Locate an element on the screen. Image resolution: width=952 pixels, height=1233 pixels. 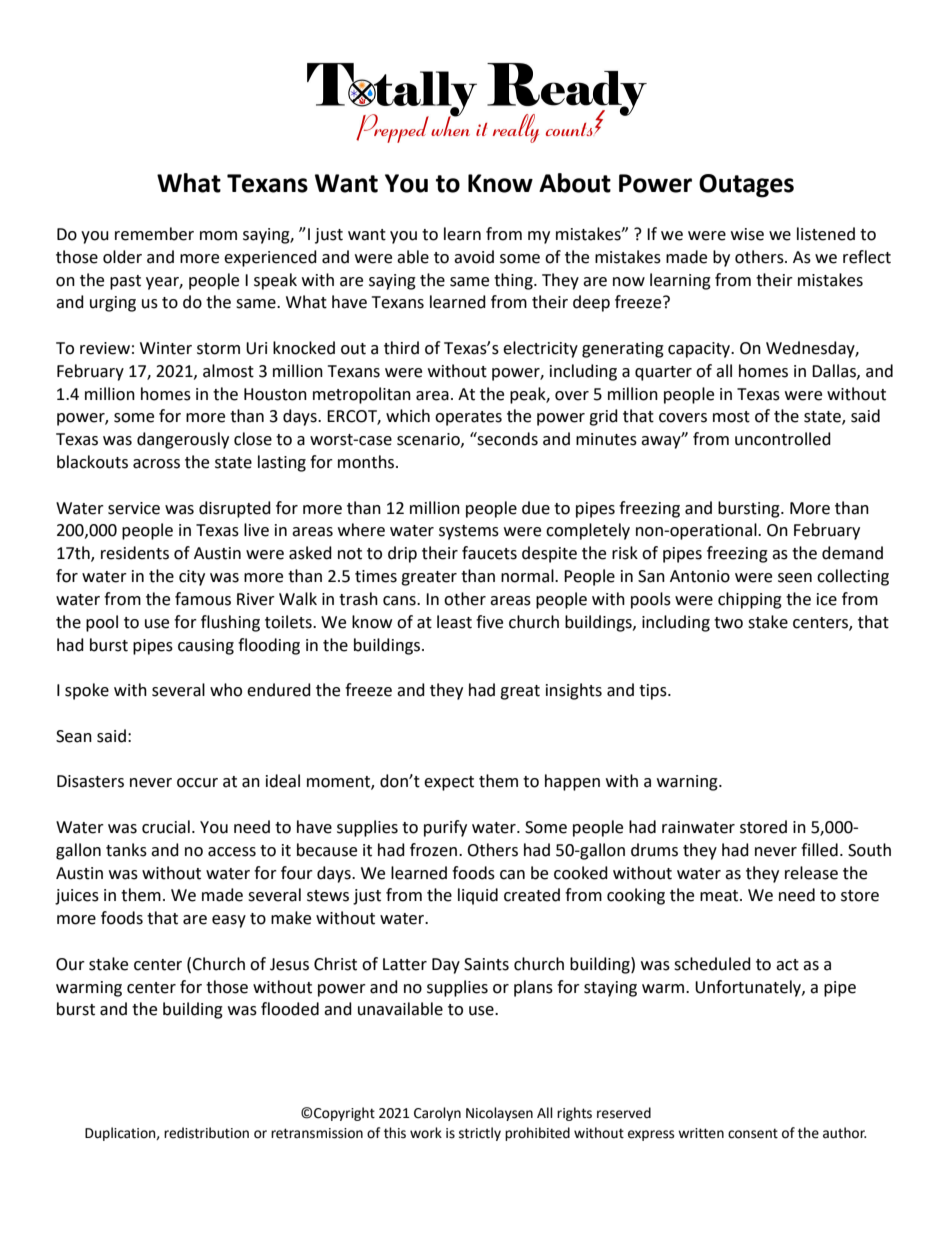
least is located at coordinates (454, 622).
